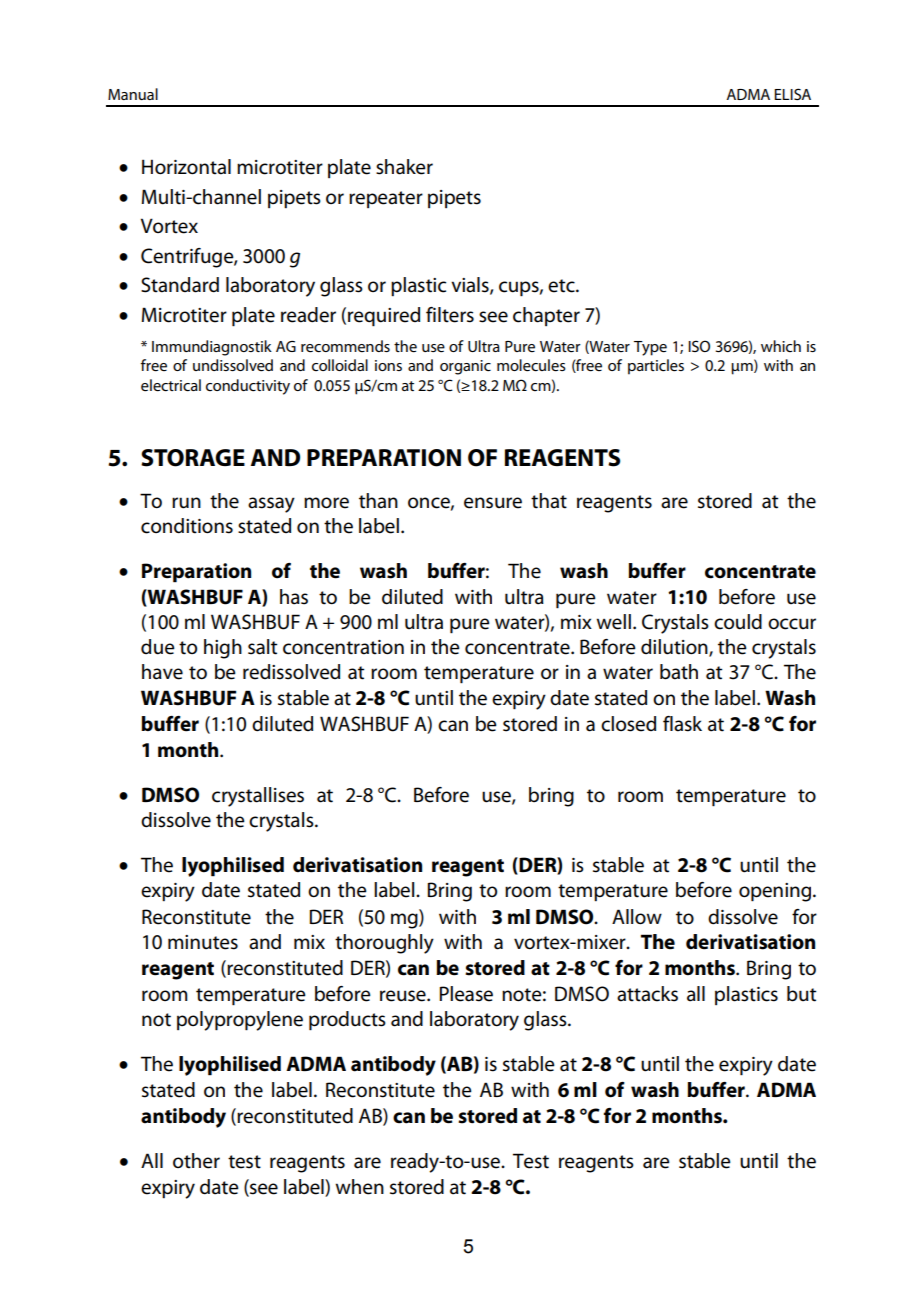  Describe the element at coordinates (186, 167) in the page. I see `Horizontal` at that location.
